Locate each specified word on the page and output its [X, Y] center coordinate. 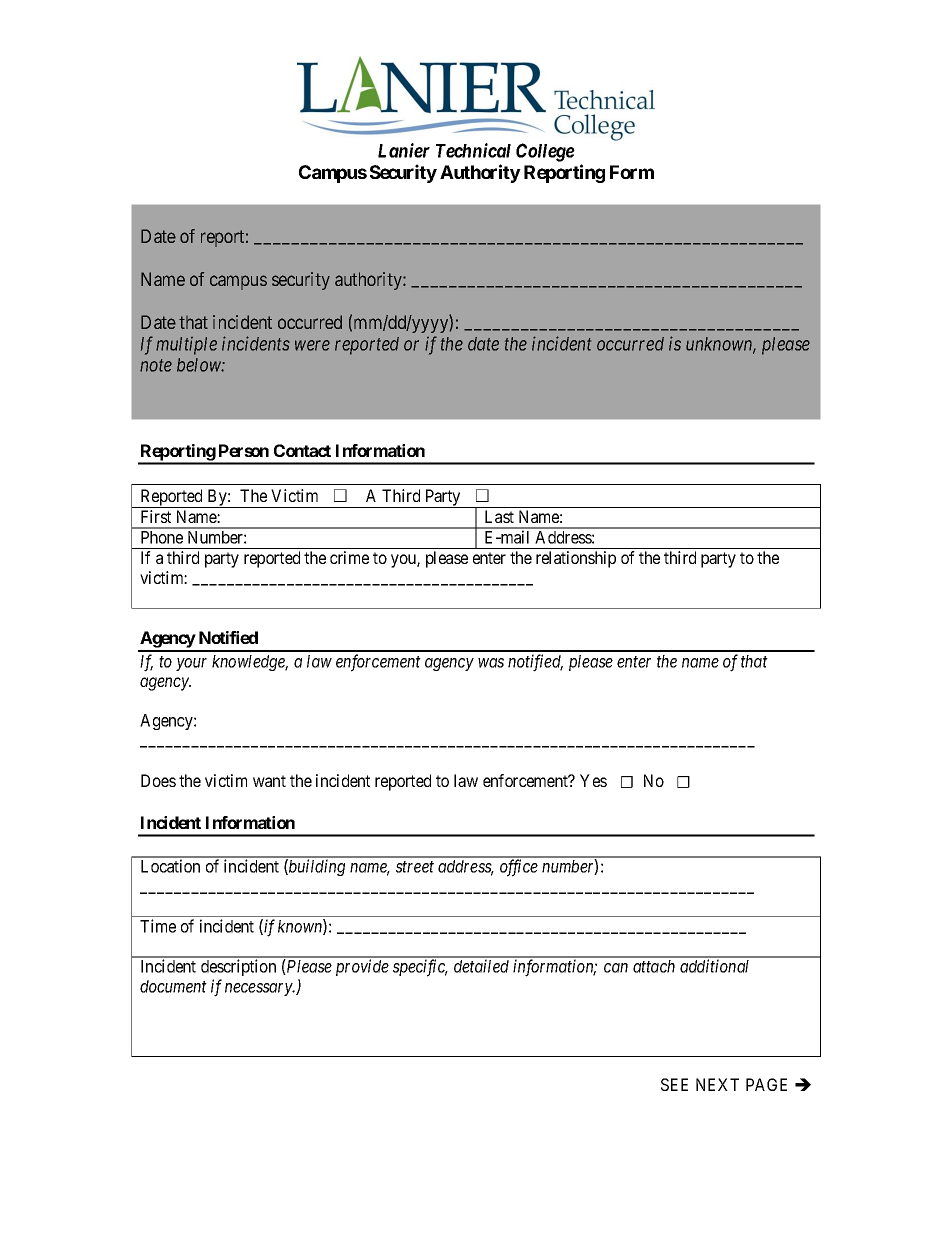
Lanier [404, 150]
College [545, 152]
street [415, 867]
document [173, 986]
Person [244, 450]
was [491, 663]
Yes [593, 780]
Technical [473, 150]
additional [714, 966]
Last [499, 516]
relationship [576, 559]
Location [170, 866]
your [191, 664]
